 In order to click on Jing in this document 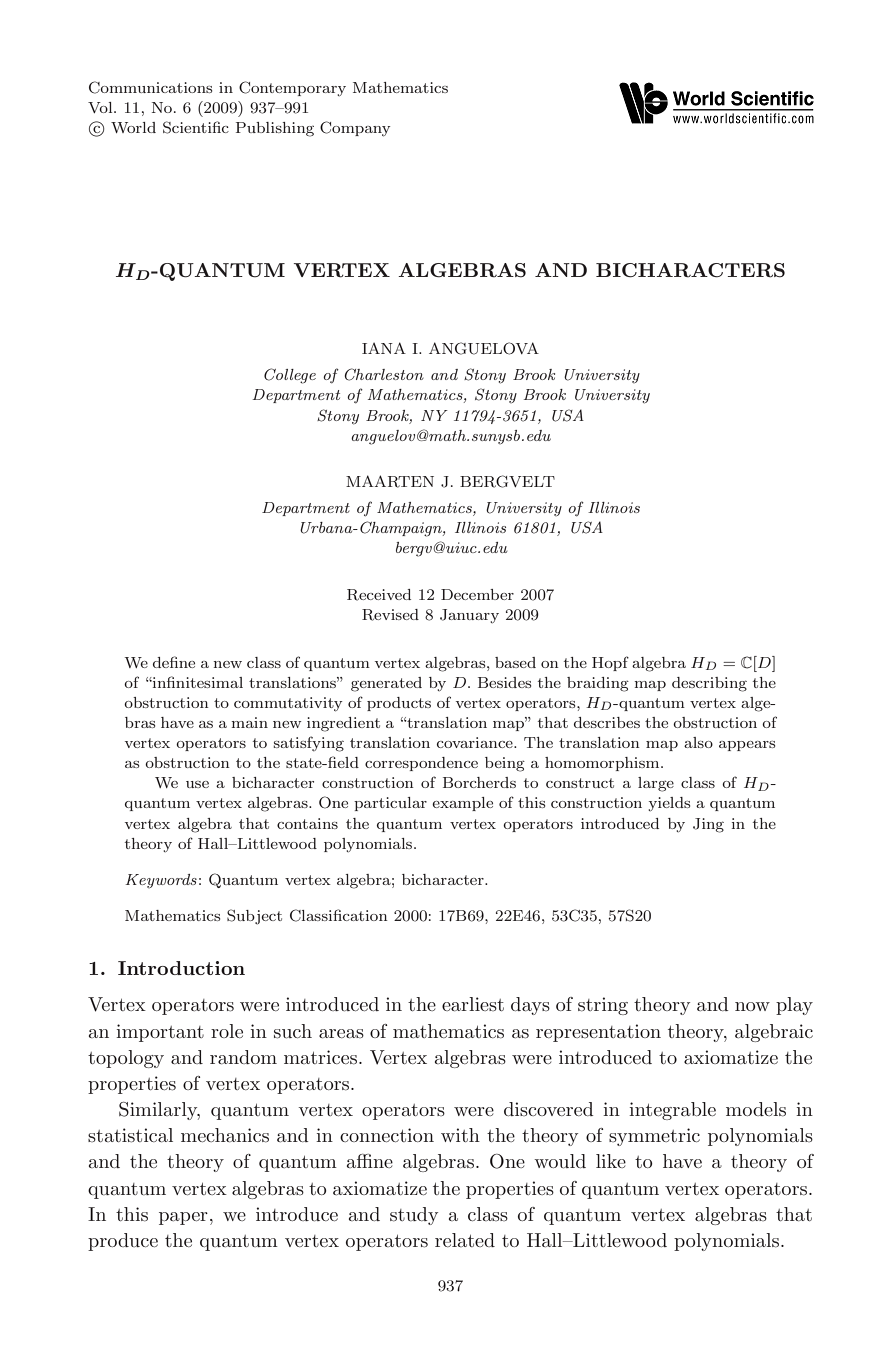, I will do `click(708, 825)`.
